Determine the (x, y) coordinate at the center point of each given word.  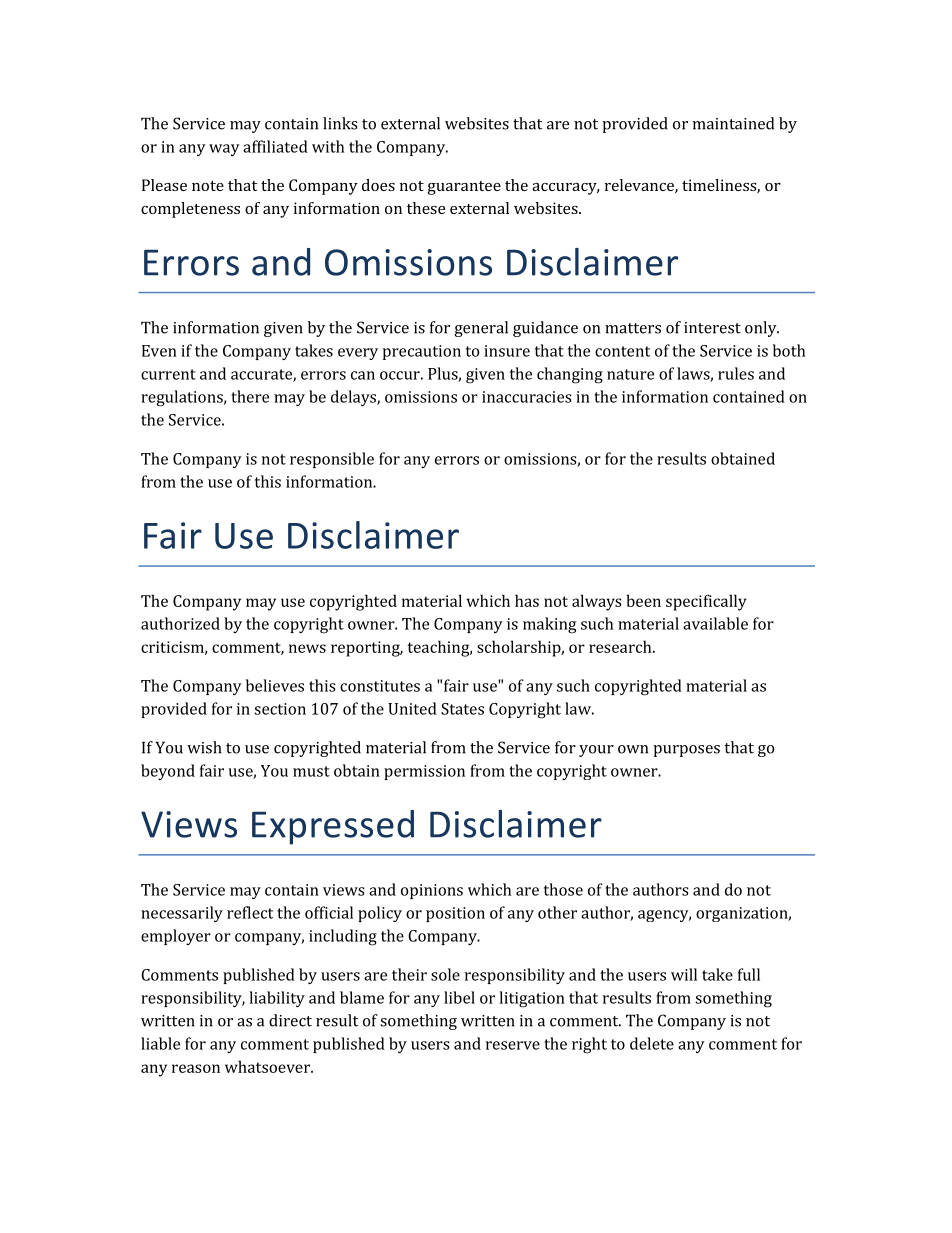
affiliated (275, 146)
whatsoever (268, 1066)
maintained (733, 123)
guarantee (464, 188)
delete (652, 1043)
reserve (513, 1045)
